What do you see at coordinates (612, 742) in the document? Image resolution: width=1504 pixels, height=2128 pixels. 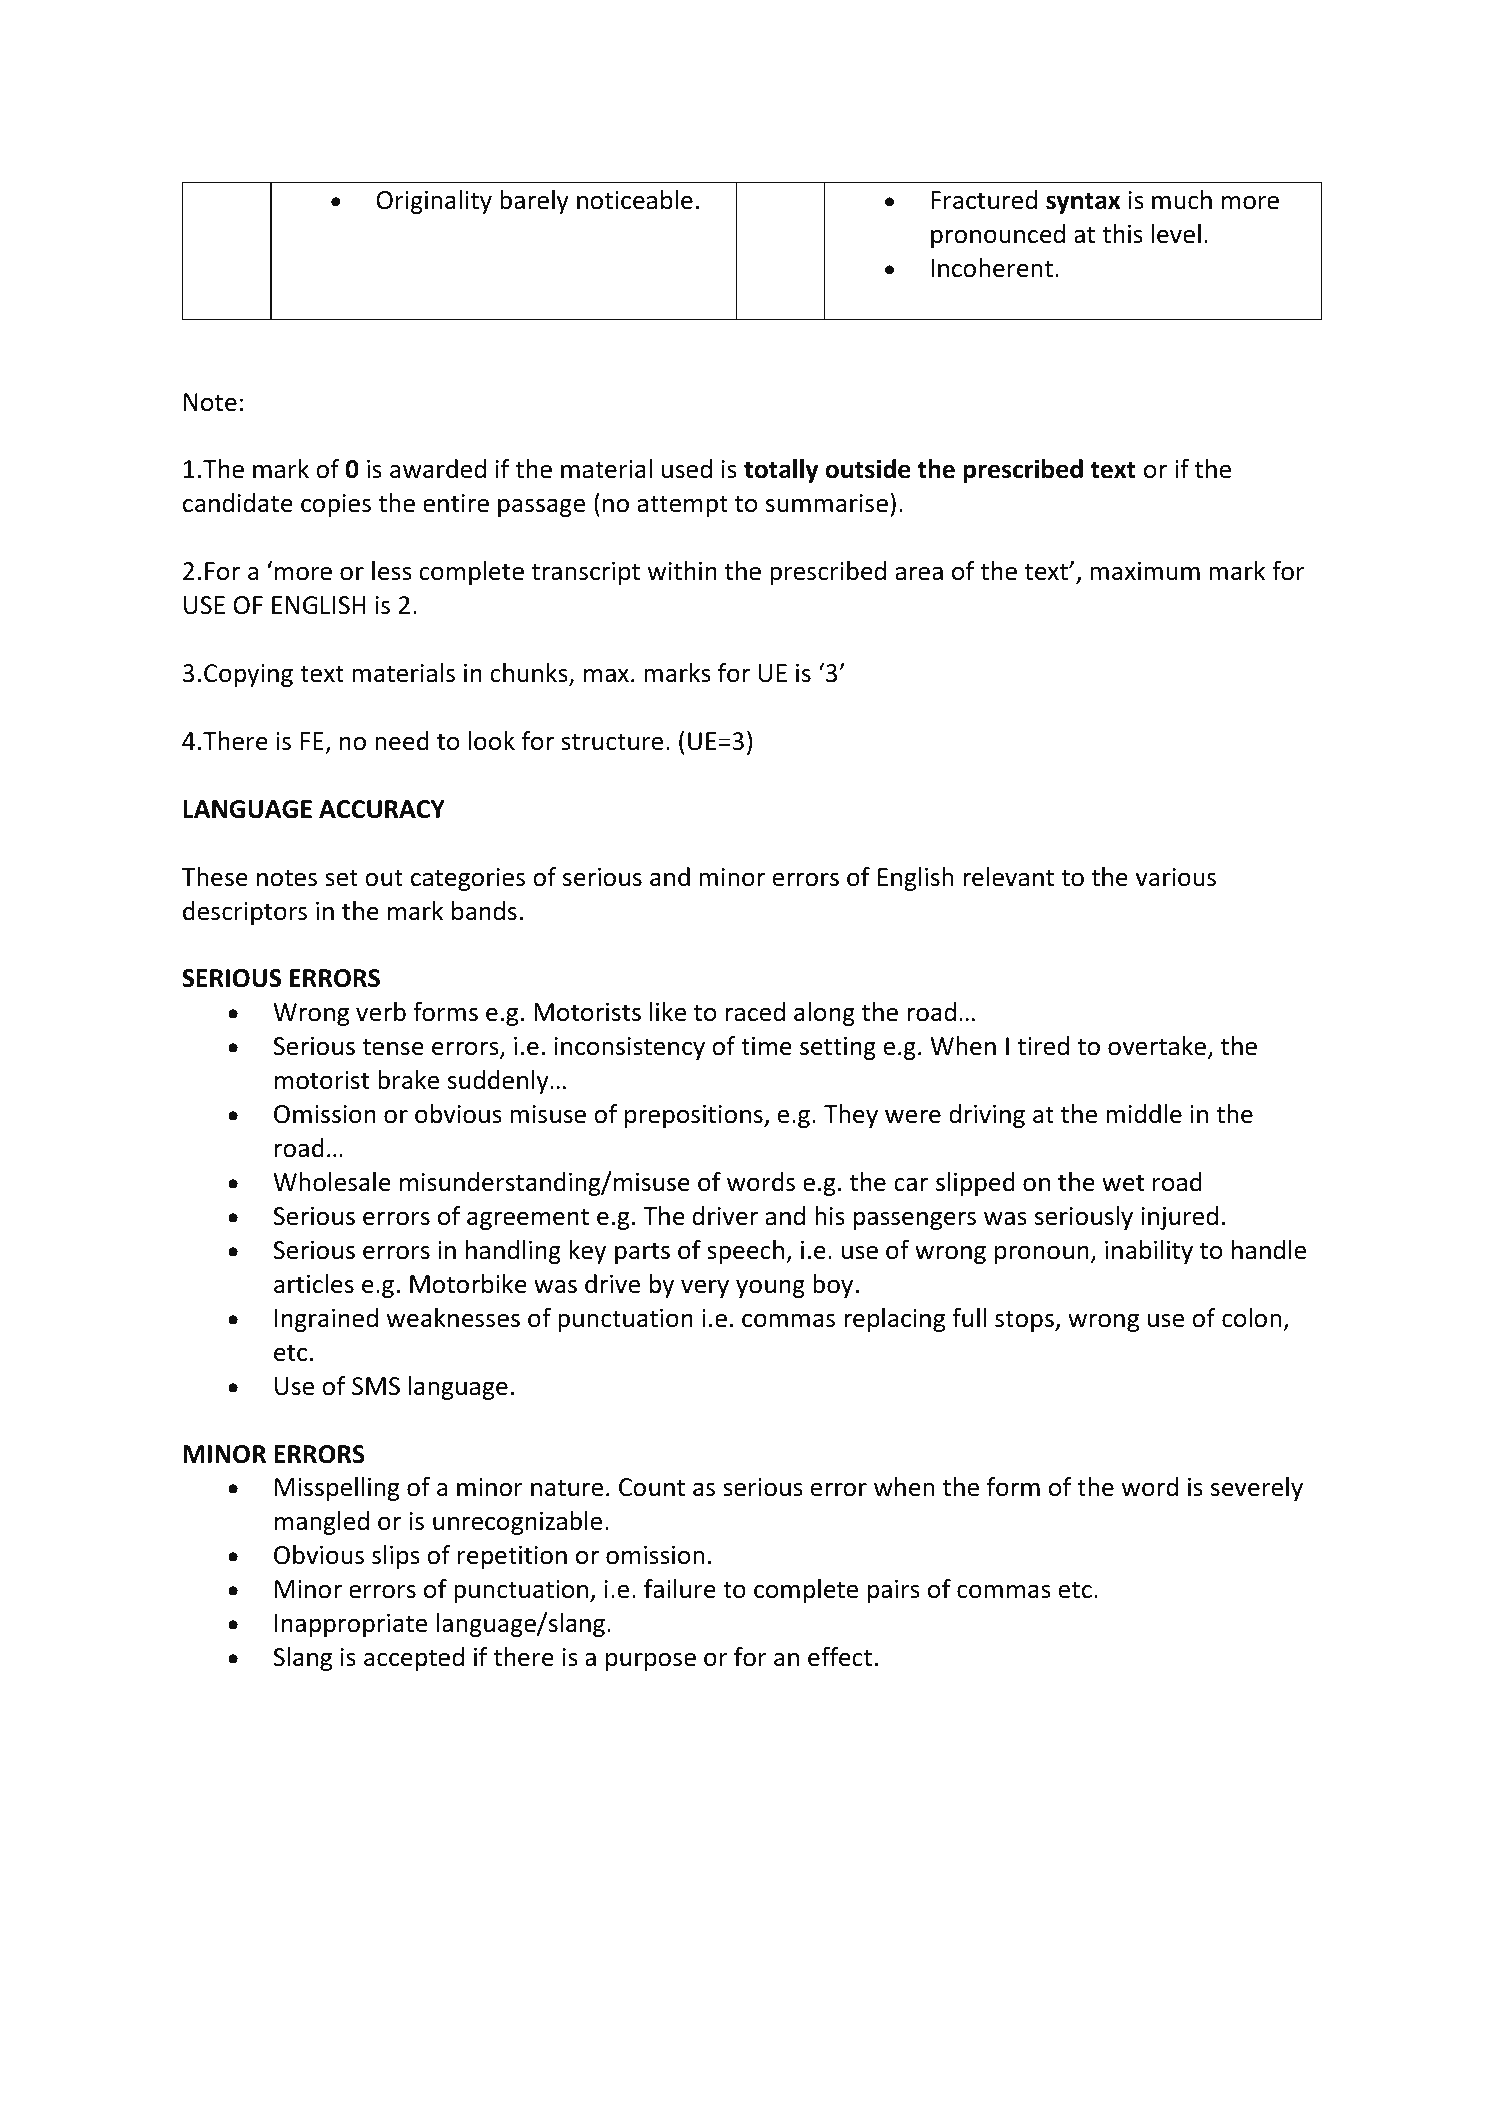 I see `structure` at bounding box center [612, 742].
